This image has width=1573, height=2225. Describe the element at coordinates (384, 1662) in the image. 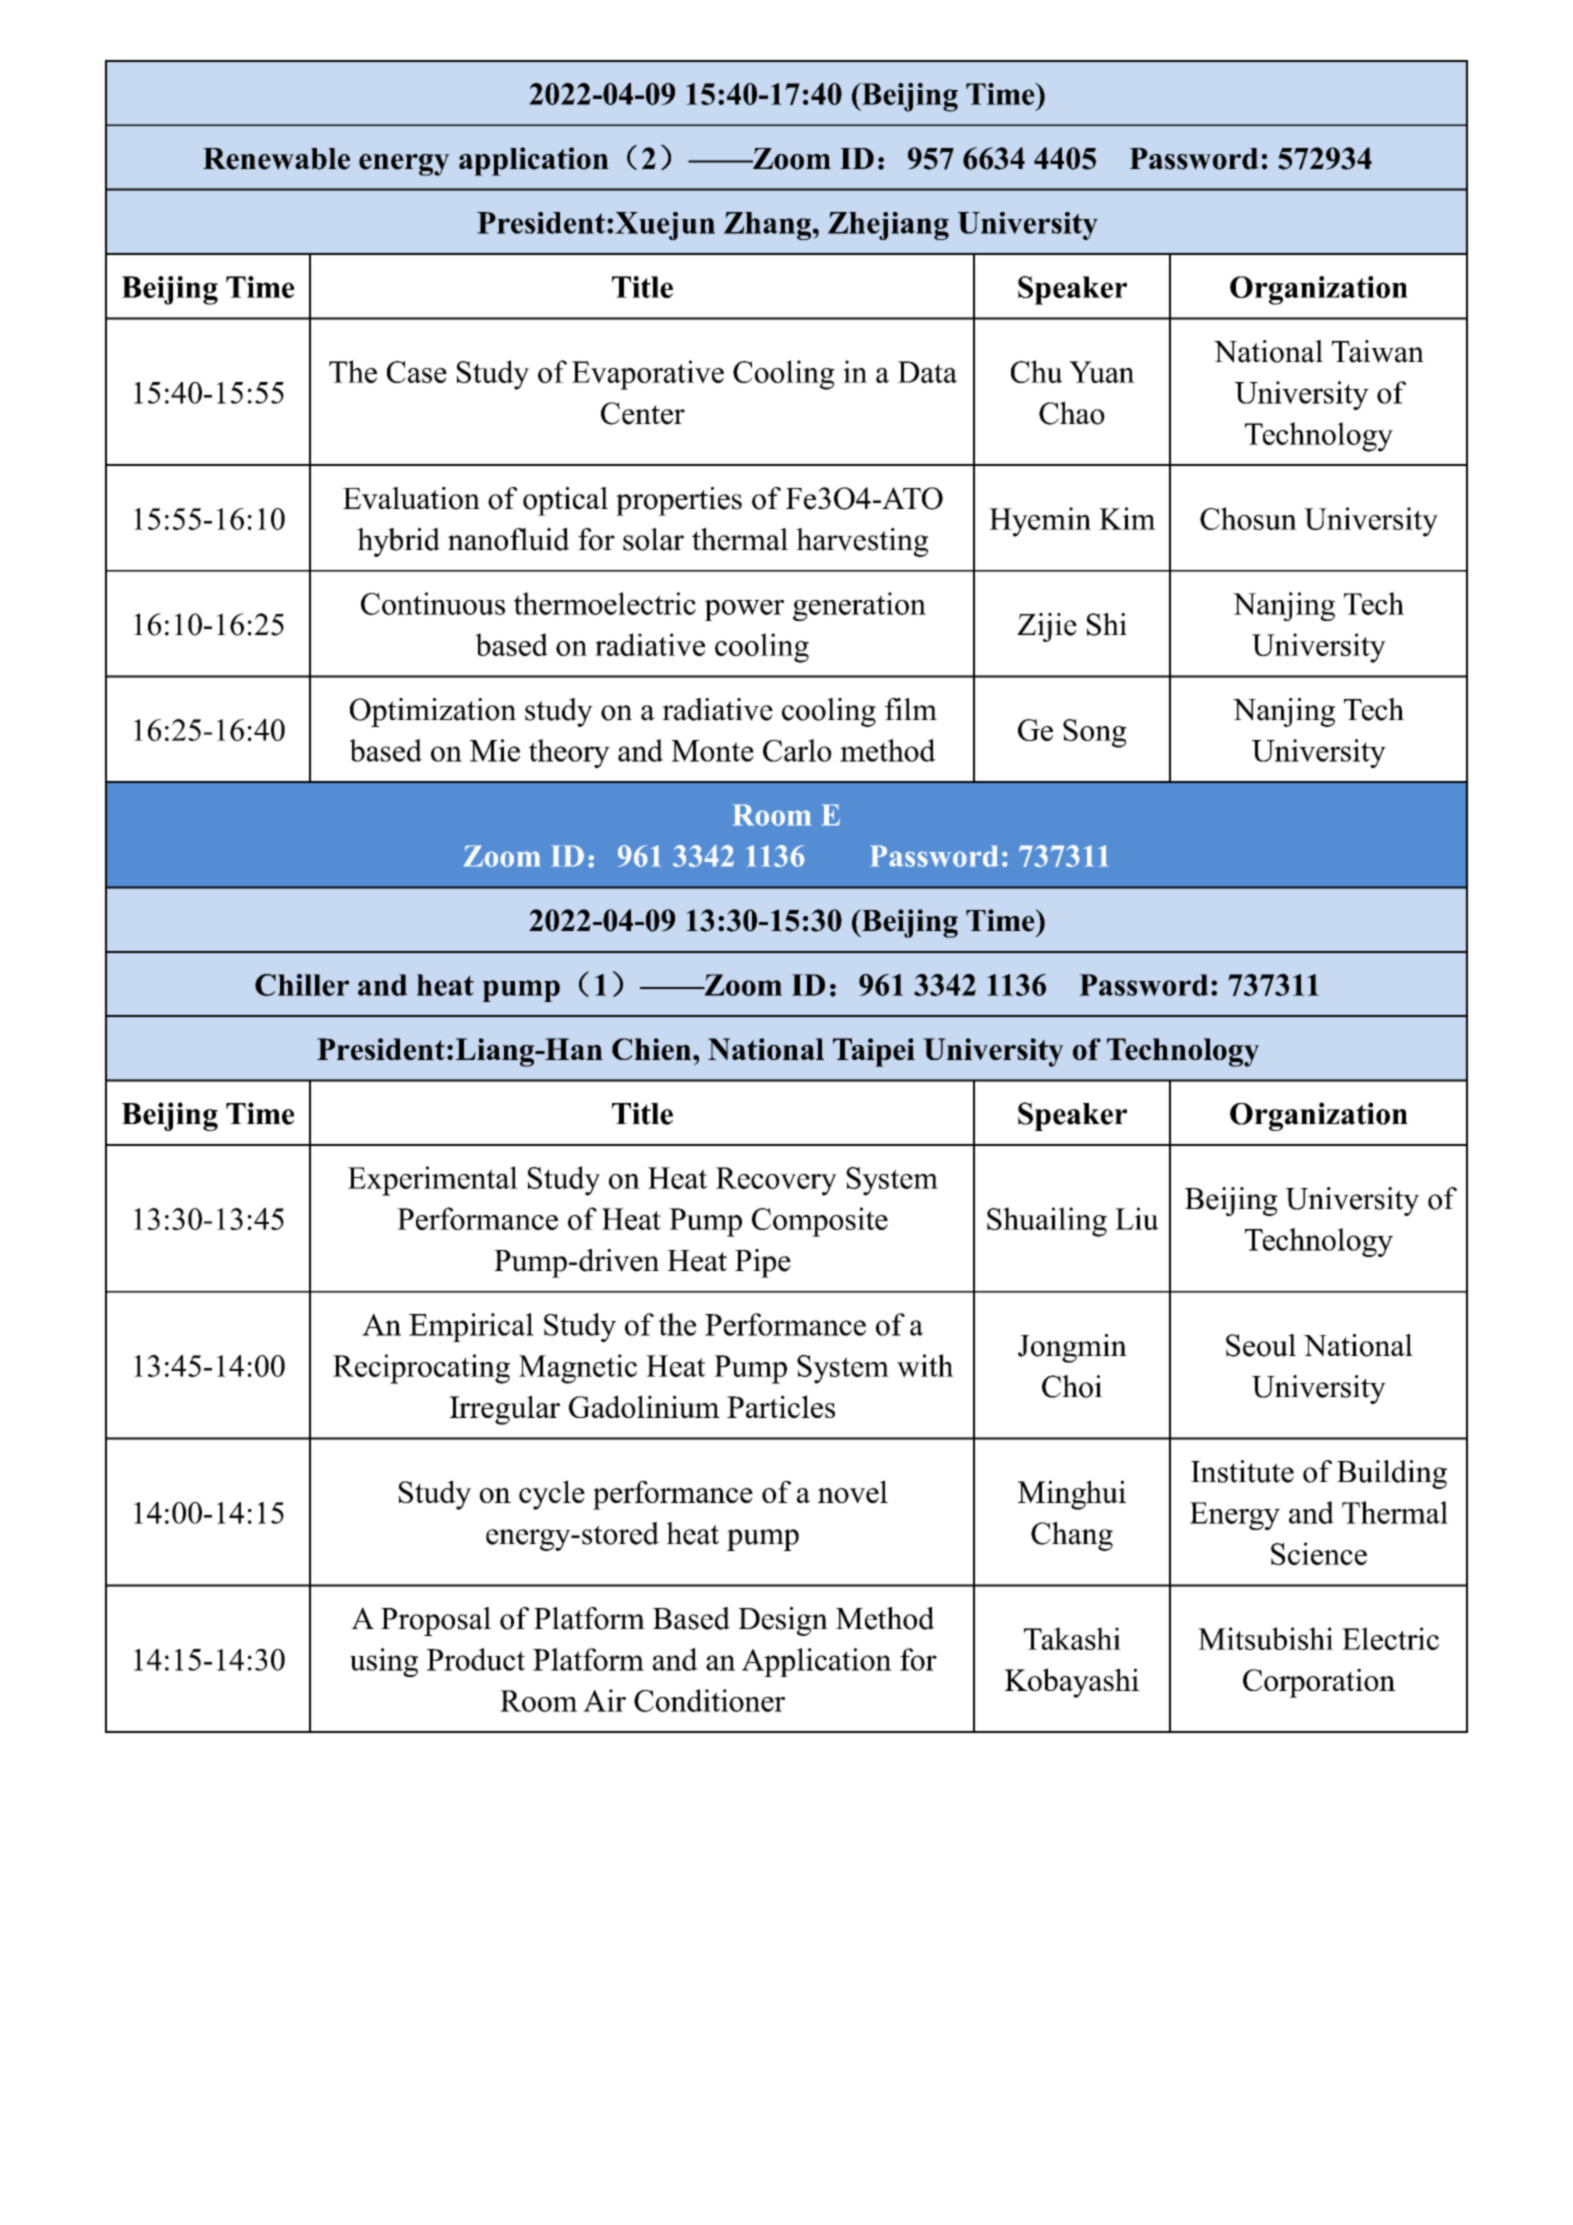

I see `using` at that location.
